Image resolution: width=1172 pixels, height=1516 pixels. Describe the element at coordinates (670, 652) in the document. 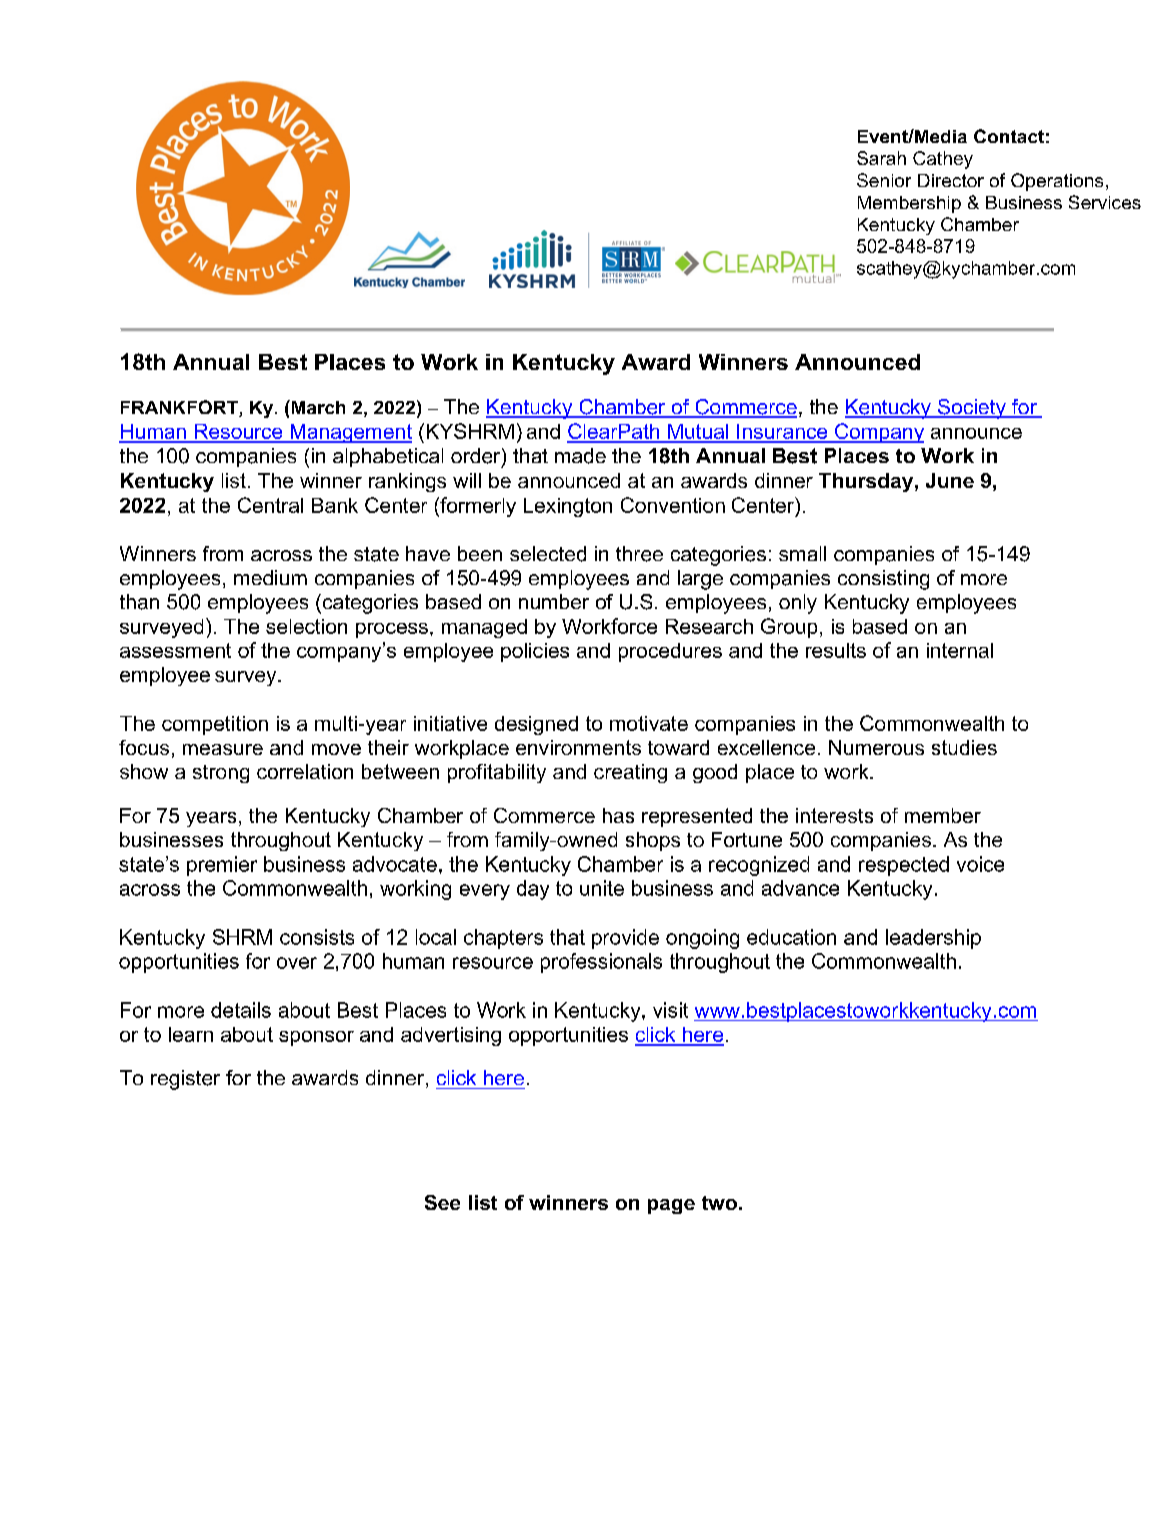

I see `procedures` at that location.
